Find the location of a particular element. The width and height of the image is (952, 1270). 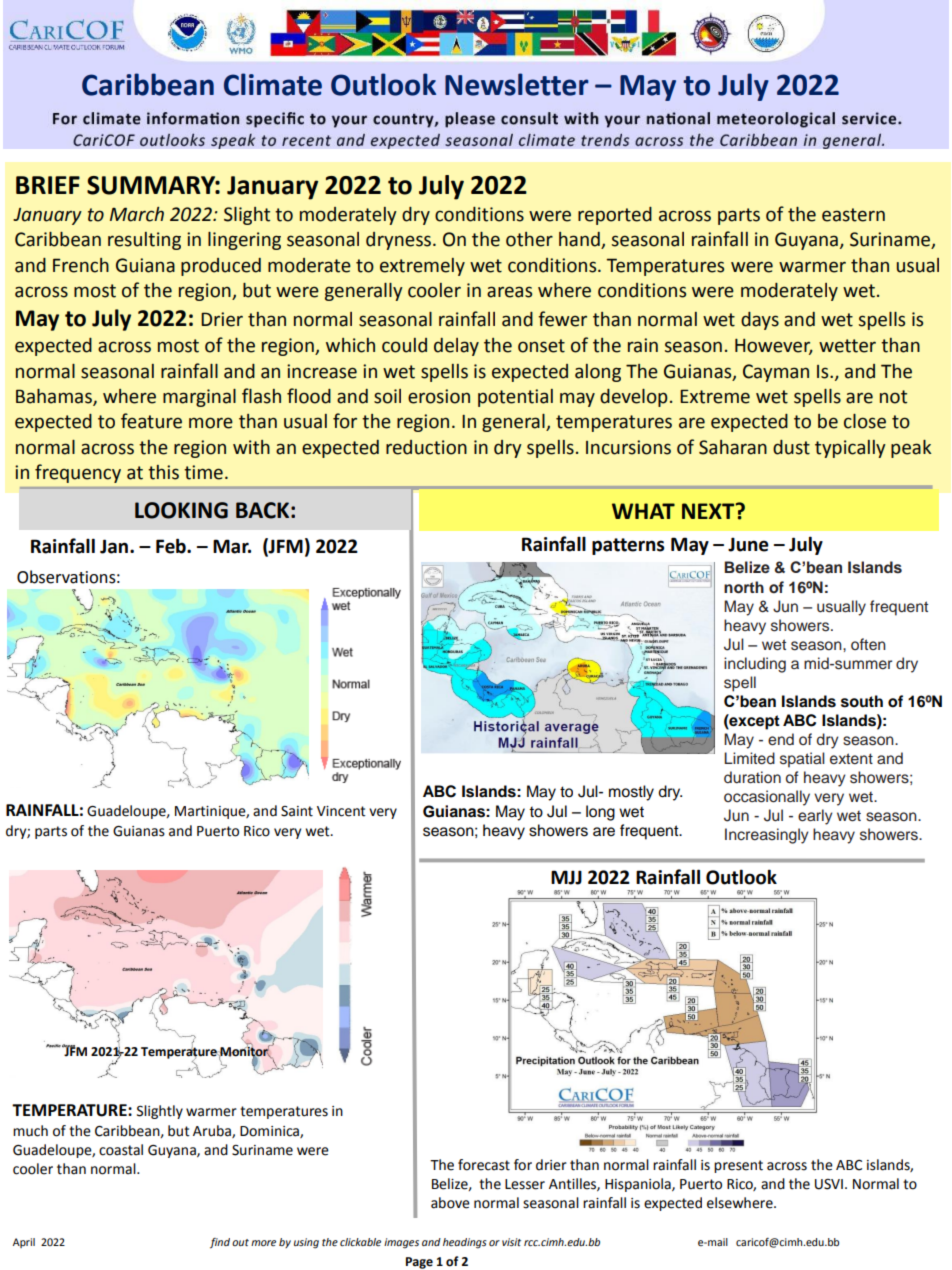

Vincent is located at coordinates (341, 811).
